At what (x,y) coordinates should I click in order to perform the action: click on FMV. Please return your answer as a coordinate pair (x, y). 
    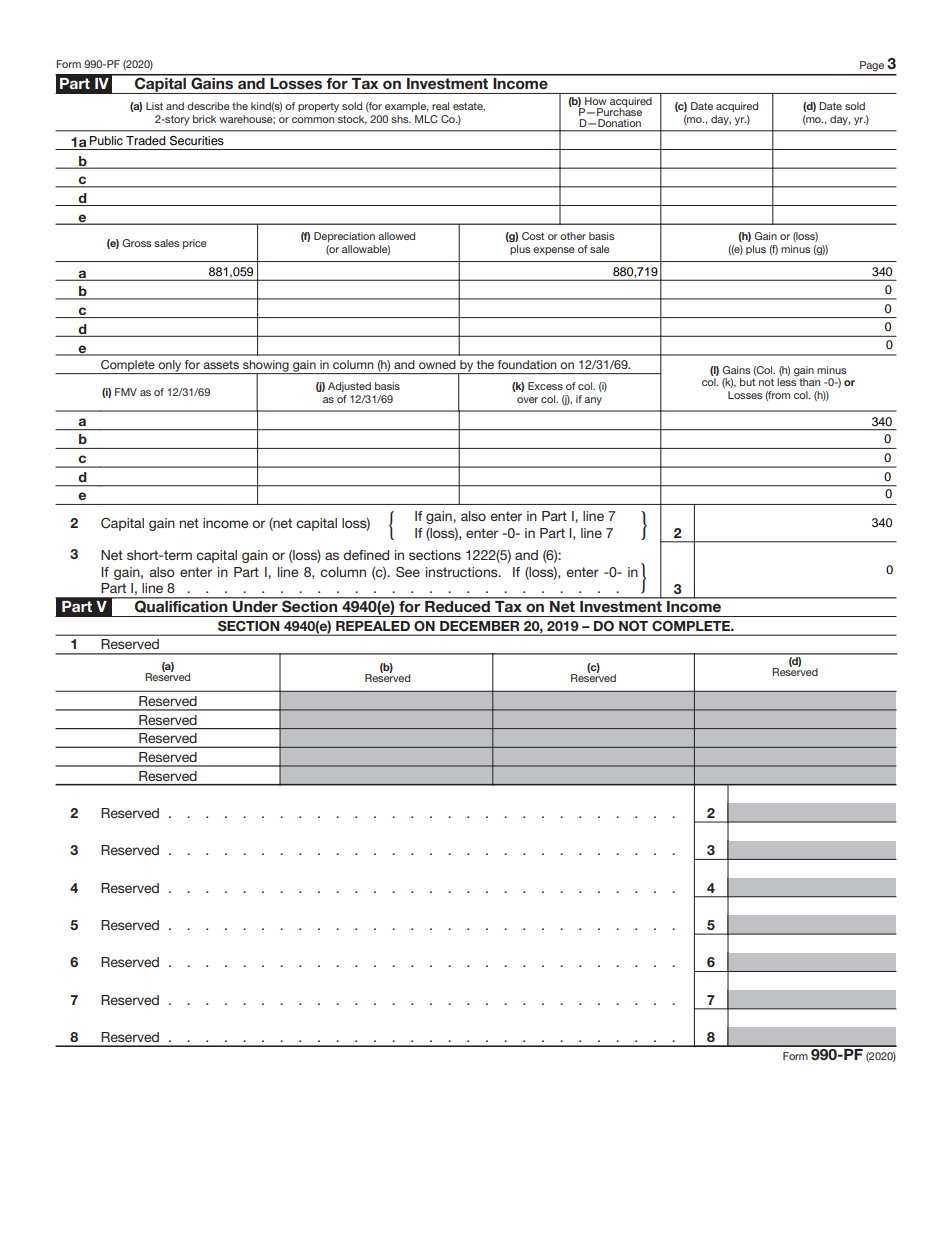
    Looking at the image, I should click on (126, 392).
